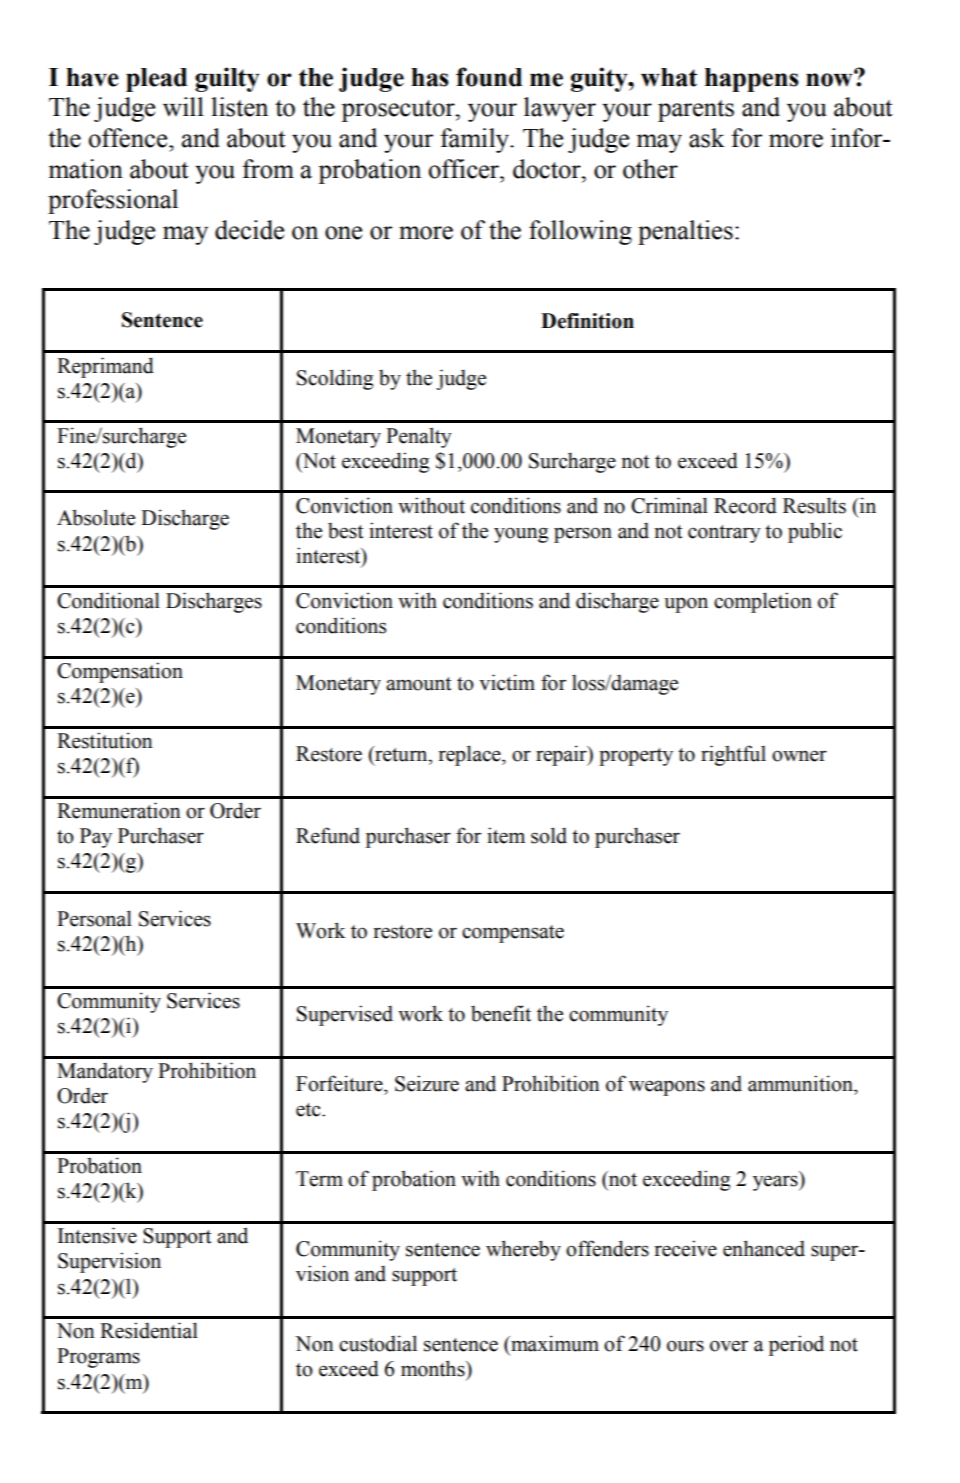 This page has height=1483, width=960. Describe the element at coordinates (149, 1330) in the page. I see `Residential` at that location.
